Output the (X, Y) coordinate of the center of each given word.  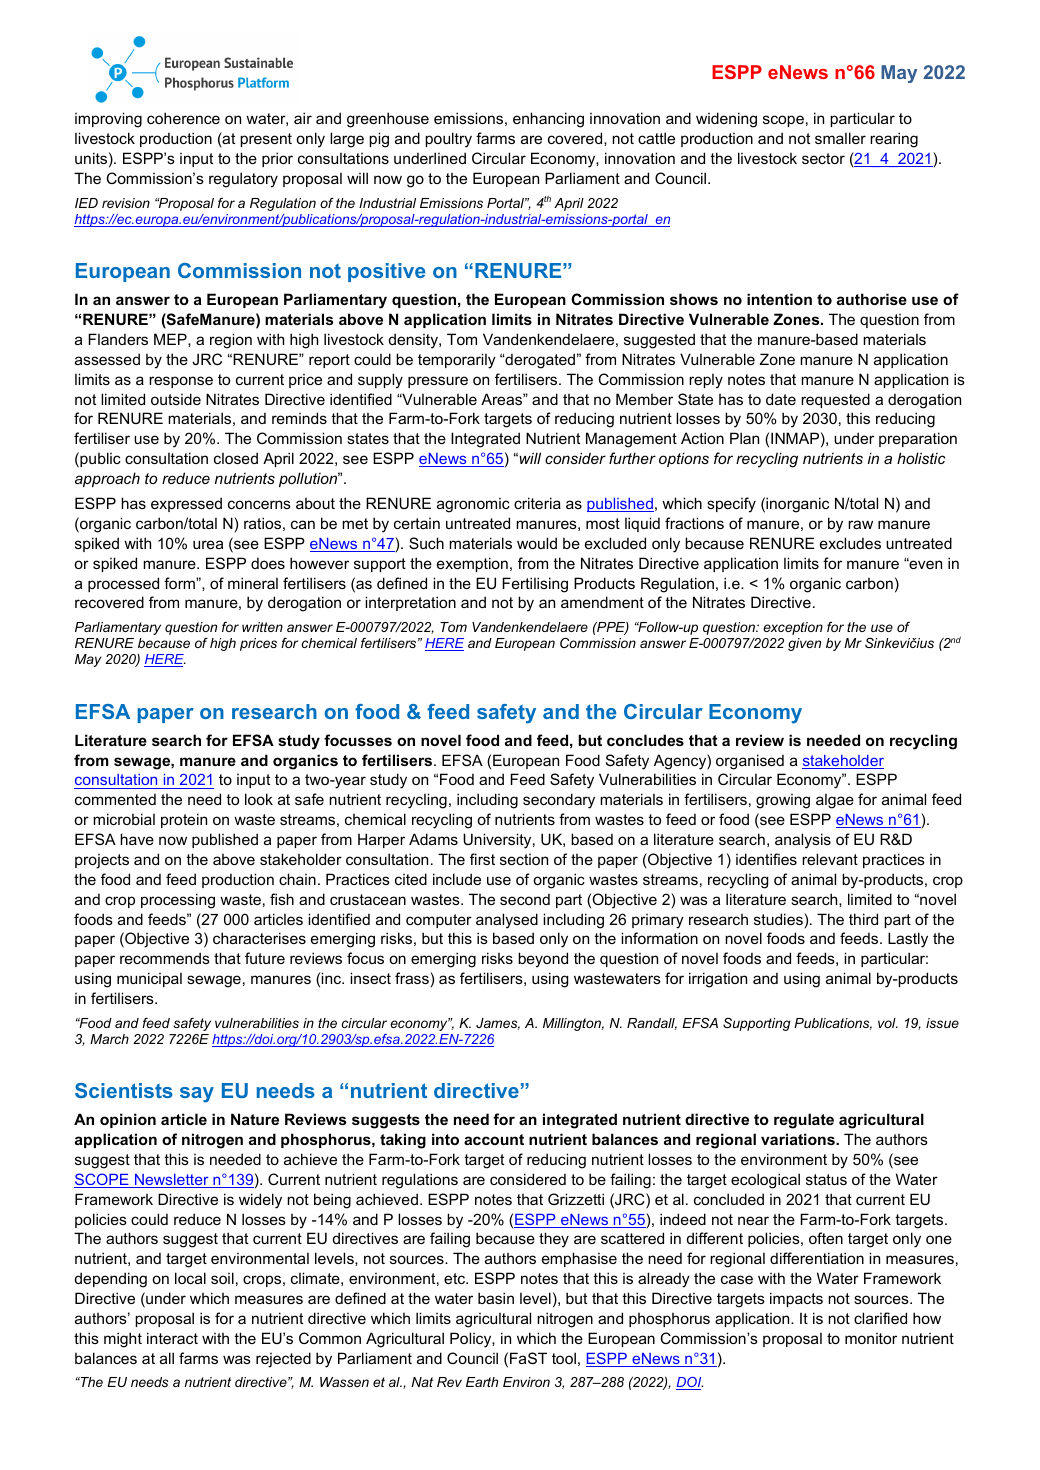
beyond (543, 960)
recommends (165, 958)
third (863, 919)
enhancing (548, 120)
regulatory (243, 180)
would (537, 543)
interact (172, 1338)
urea (208, 544)
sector (823, 158)
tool (564, 1358)
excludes (850, 543)
